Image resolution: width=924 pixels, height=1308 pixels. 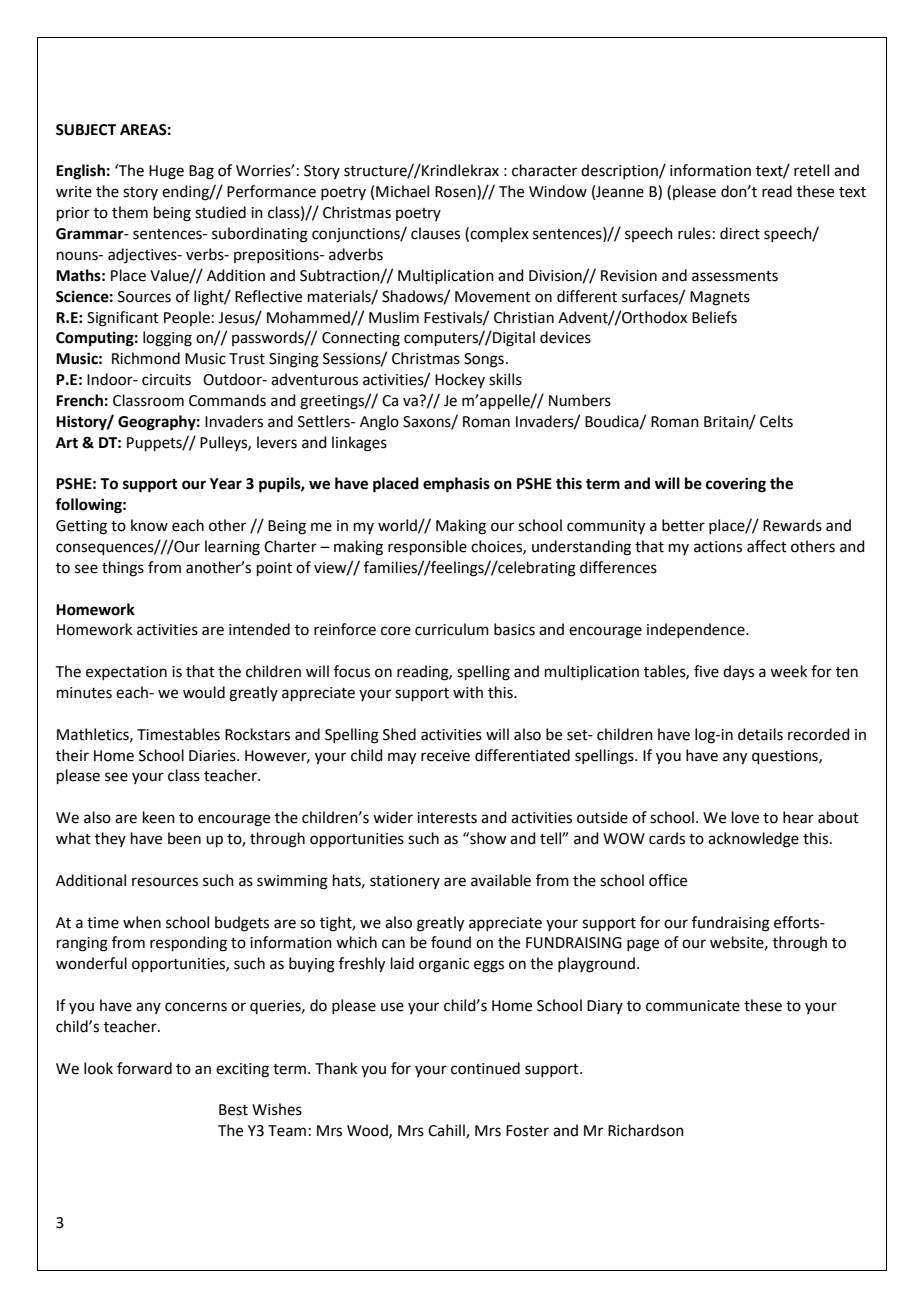 What do you see at coordinates (745, 817) in the image?
I see `love` at bounding box center [745, 817].
